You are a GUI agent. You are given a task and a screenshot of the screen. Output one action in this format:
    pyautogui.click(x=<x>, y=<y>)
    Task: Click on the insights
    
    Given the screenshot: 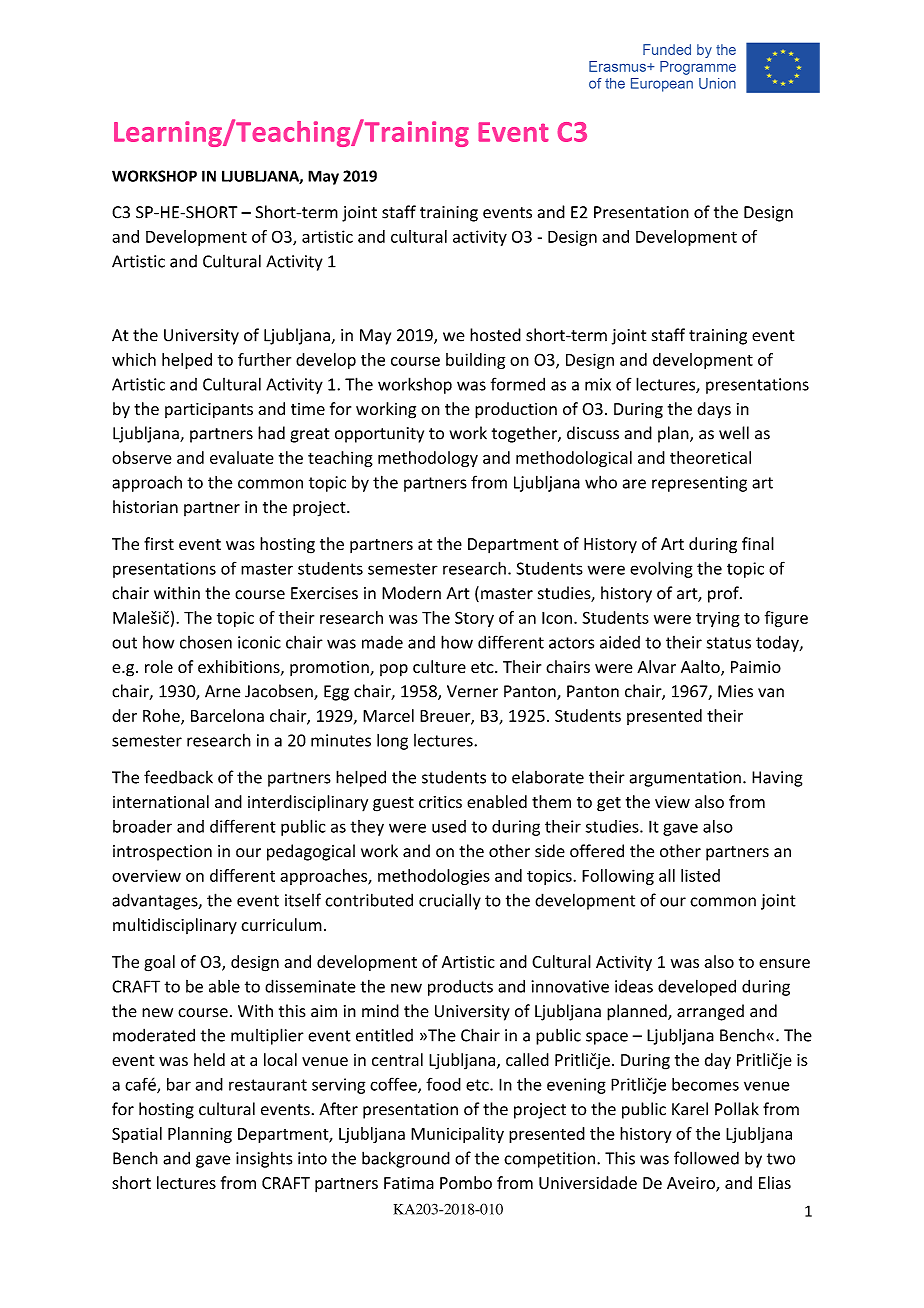 What is the action you would take?
    pyautogui.click(x=264, y=1159)
